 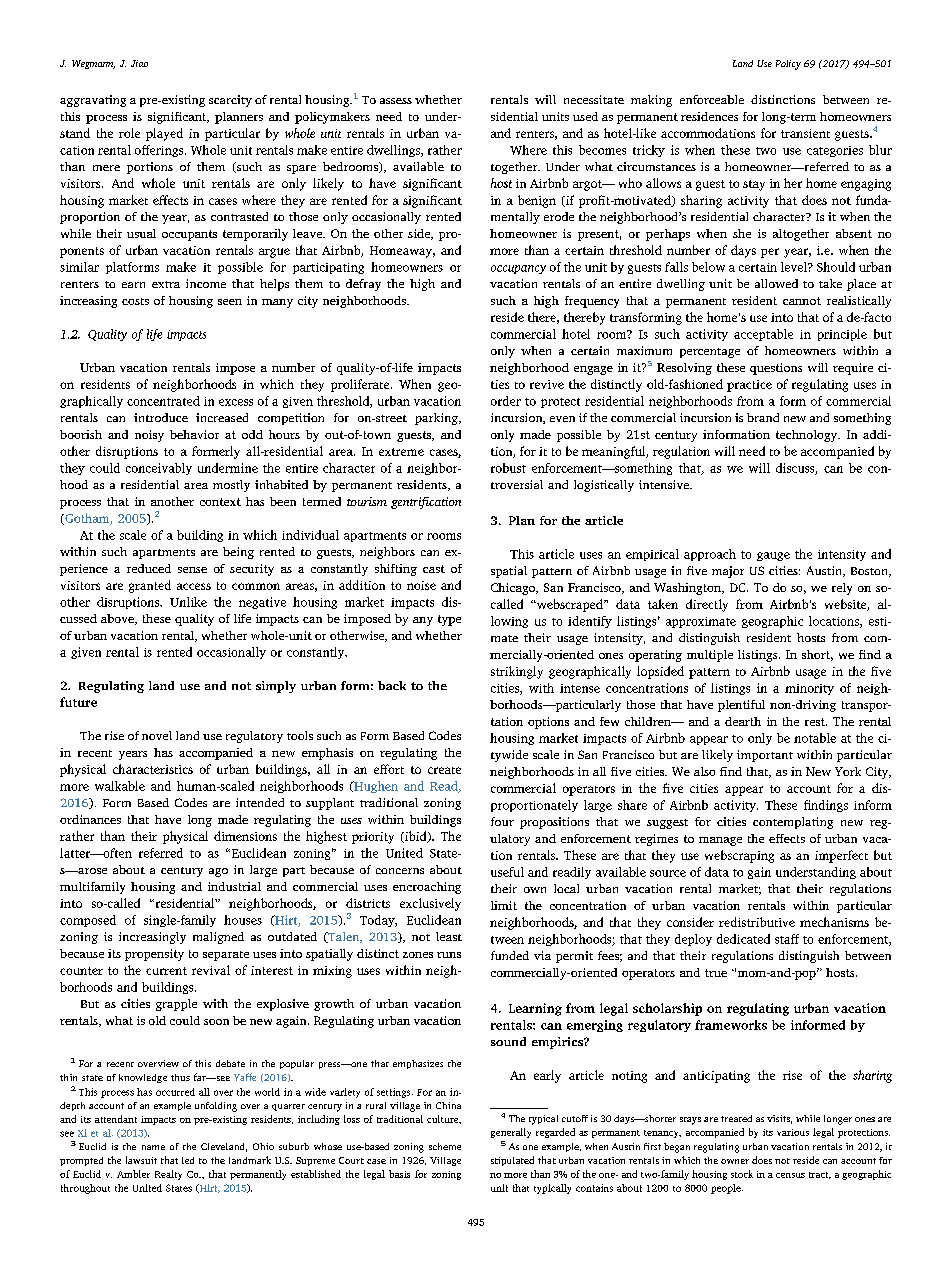 I want to click on assess, so click(x=396, y=101).
